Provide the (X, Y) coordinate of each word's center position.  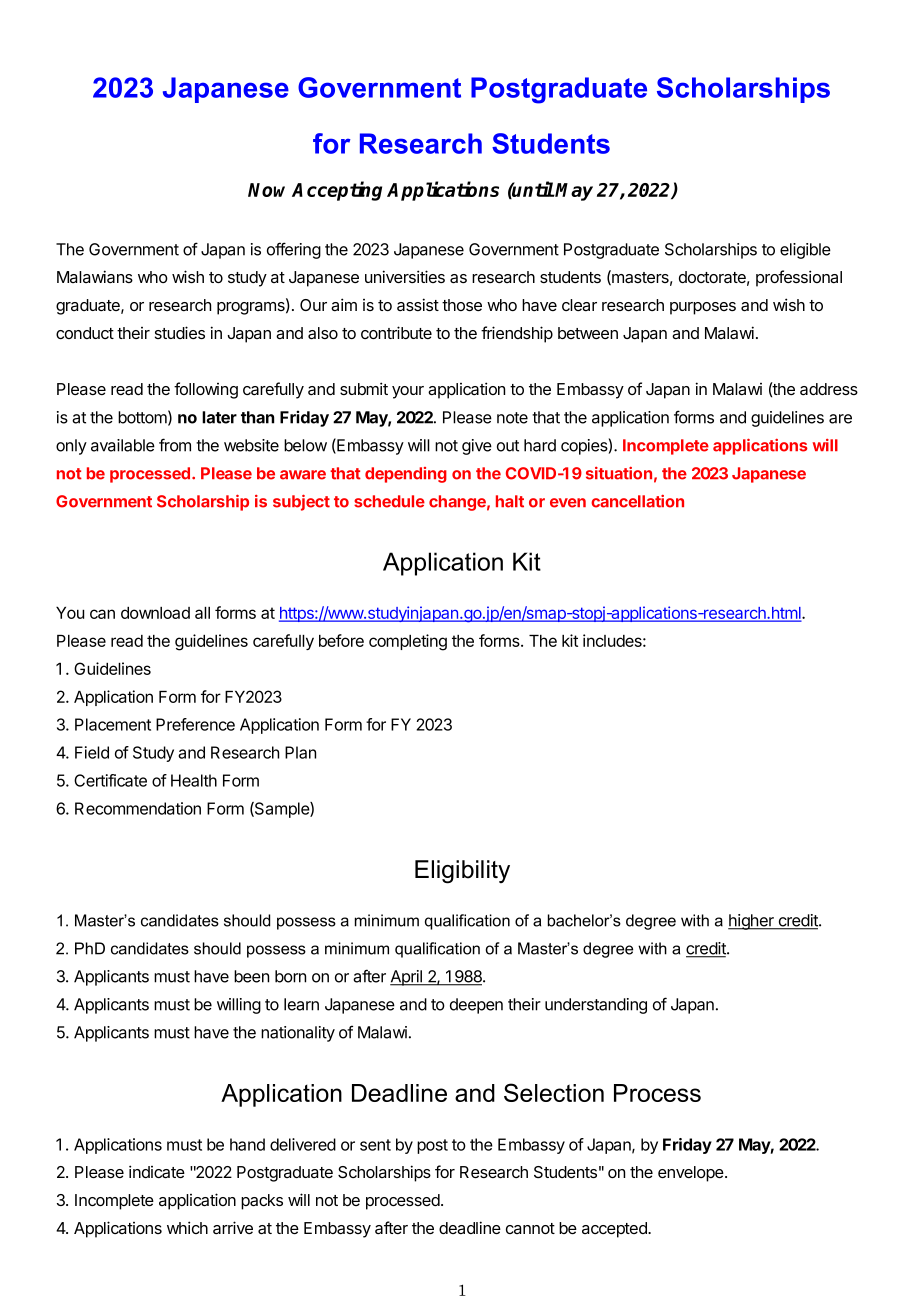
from (175, 445)
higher (752, 922)
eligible (805, 251)
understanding (596, 1006)
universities (405, 276)
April (407, 978)
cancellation (637, 501)
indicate (157, 1172)
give (477, 447)
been (251, 976)
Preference (195, 724)
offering (294, 250)
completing (408, 642)
